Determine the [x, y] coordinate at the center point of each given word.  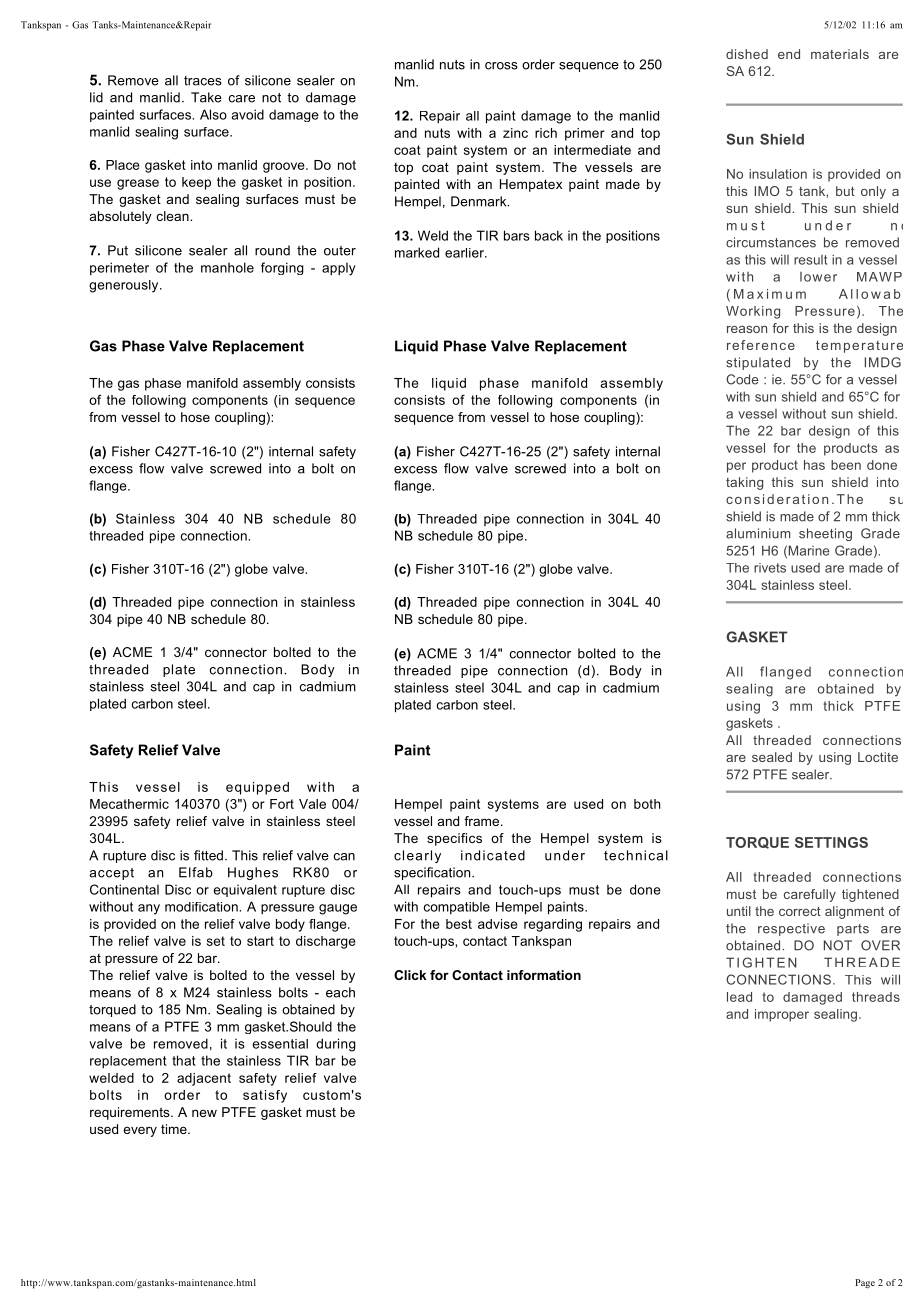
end [789, 54]
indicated [493, 855]
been [846, 465]
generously [125, 286]
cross [501, 66]
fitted [208, 855]
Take [206, 97]
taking [744, 483]
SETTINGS [831, 842]
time [175, 1129]
